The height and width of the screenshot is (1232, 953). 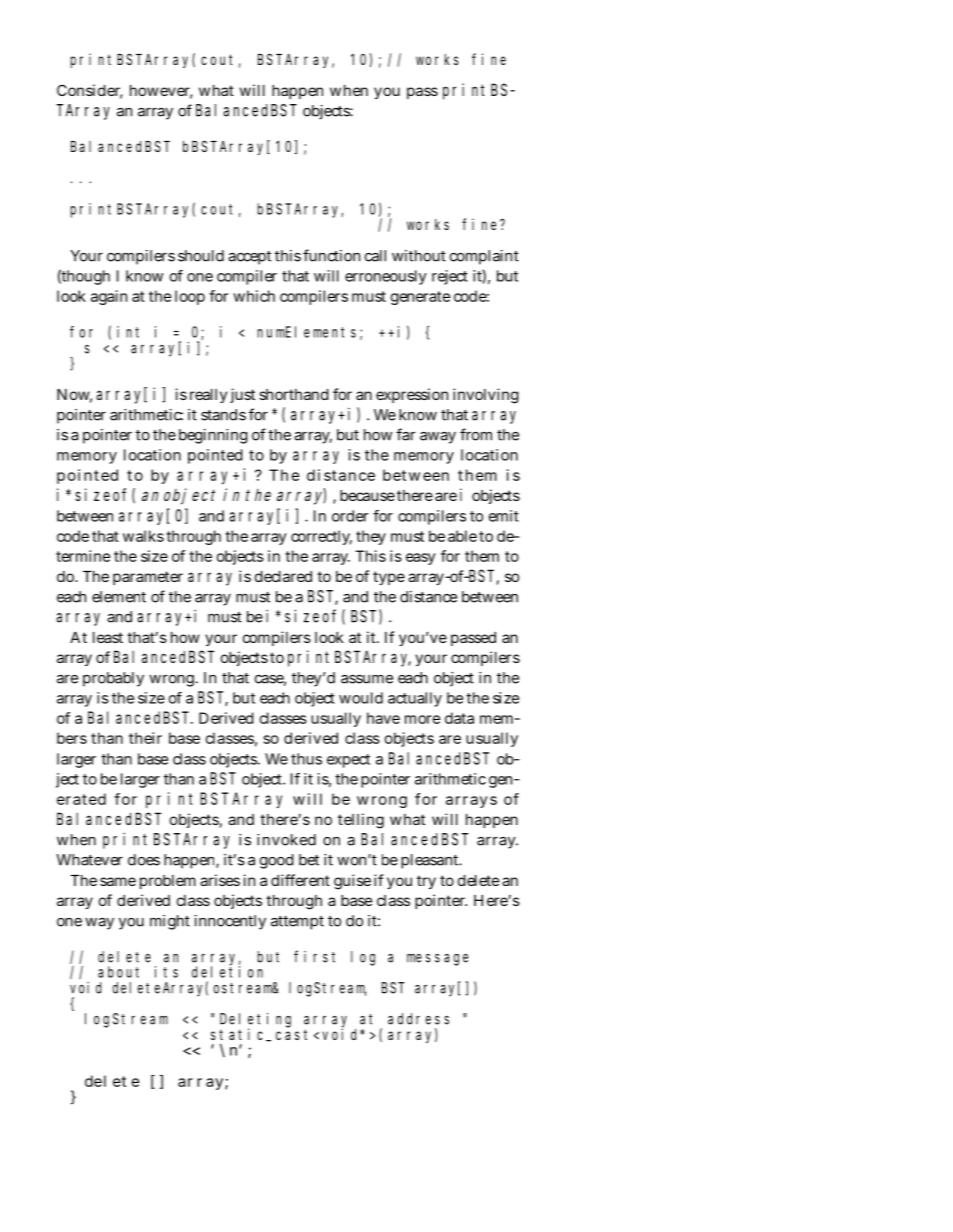 What do you see at coordinates (170, 922) in the screenshot?
I see `might` at bounding box center [170, 922].
